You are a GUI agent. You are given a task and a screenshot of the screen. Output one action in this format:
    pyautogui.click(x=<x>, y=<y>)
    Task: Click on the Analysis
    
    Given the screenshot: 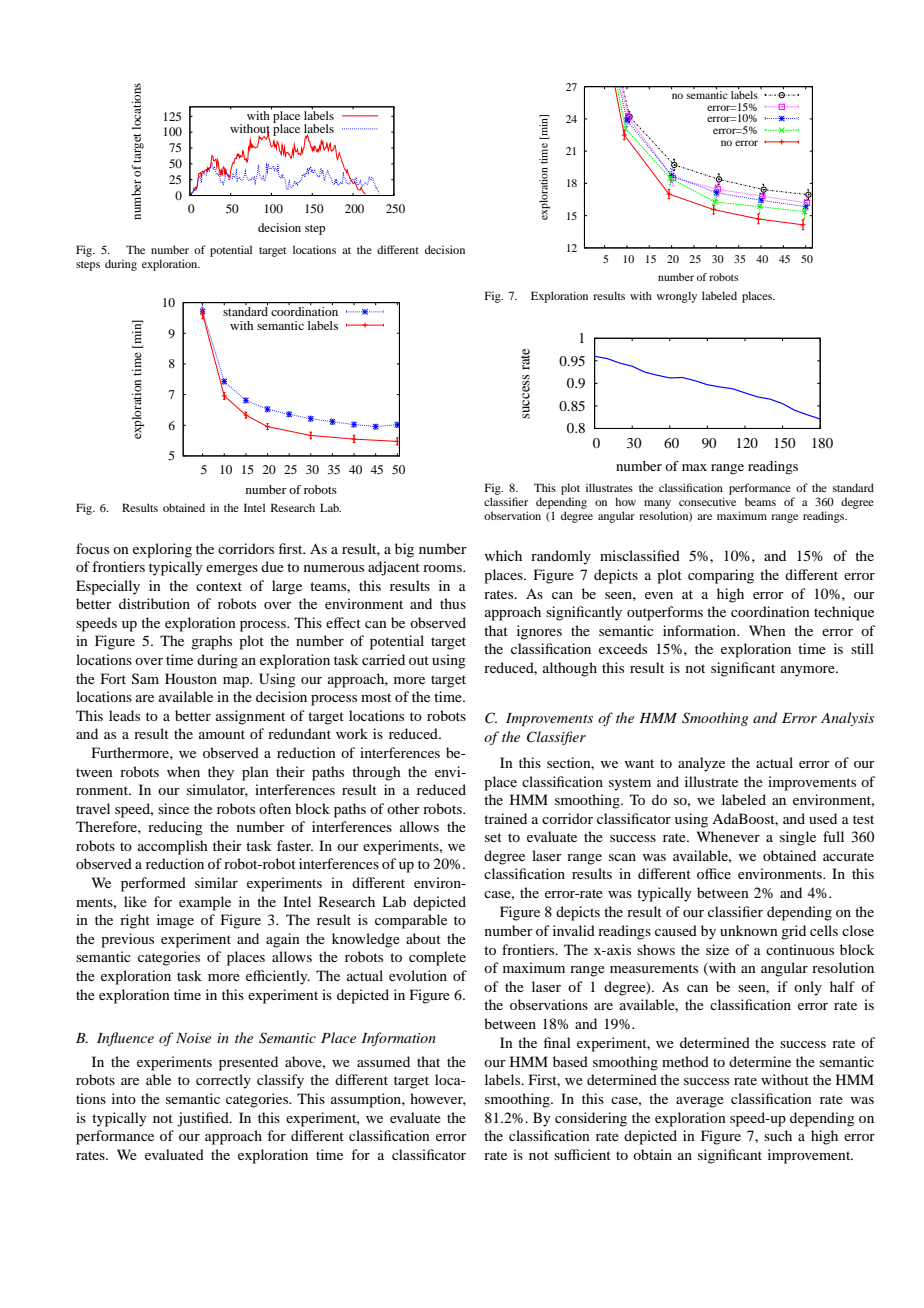 What is the action you would take?
    pyautogui.click(x=847, y=719)
